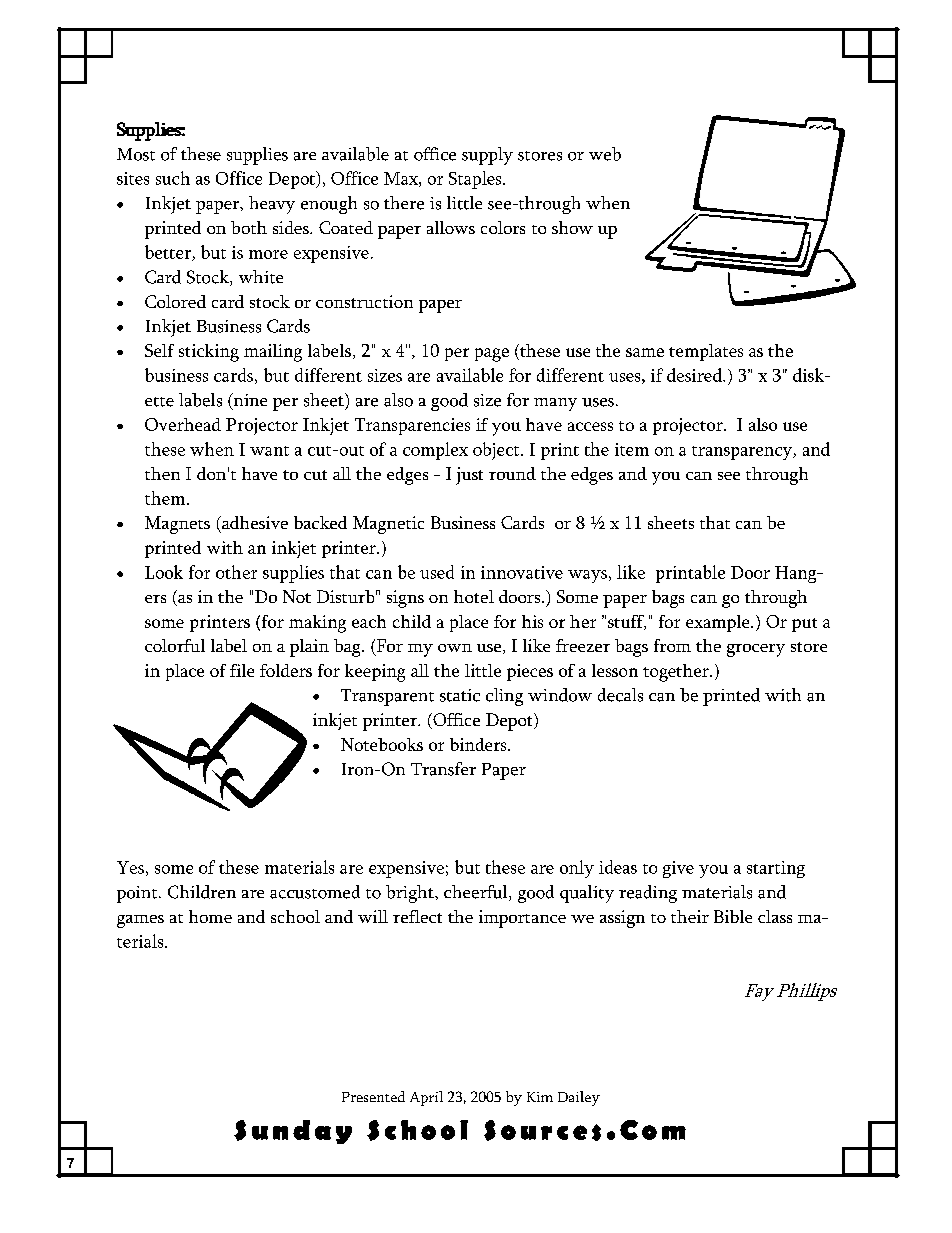  What do you see at coordinates (455, 648) in the screenshot?
I see `own` at bounding box center [455, 648].
